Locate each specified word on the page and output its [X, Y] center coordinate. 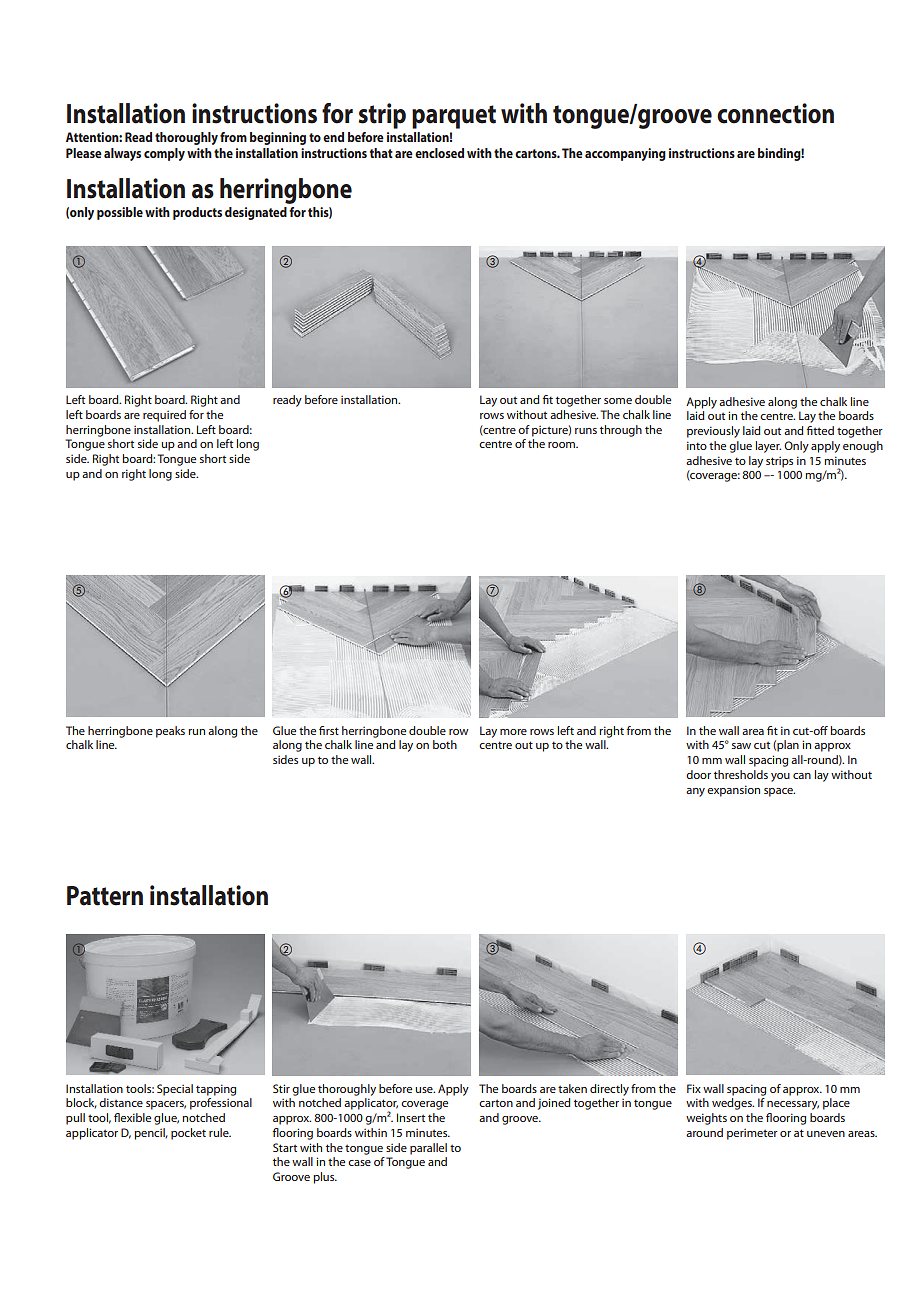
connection [775, 113]
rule [220, 1132]
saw [741, 746]
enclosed [439, 153]
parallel [428, 1149]
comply [164, 154]
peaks [170, 732]
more [513, 732]
